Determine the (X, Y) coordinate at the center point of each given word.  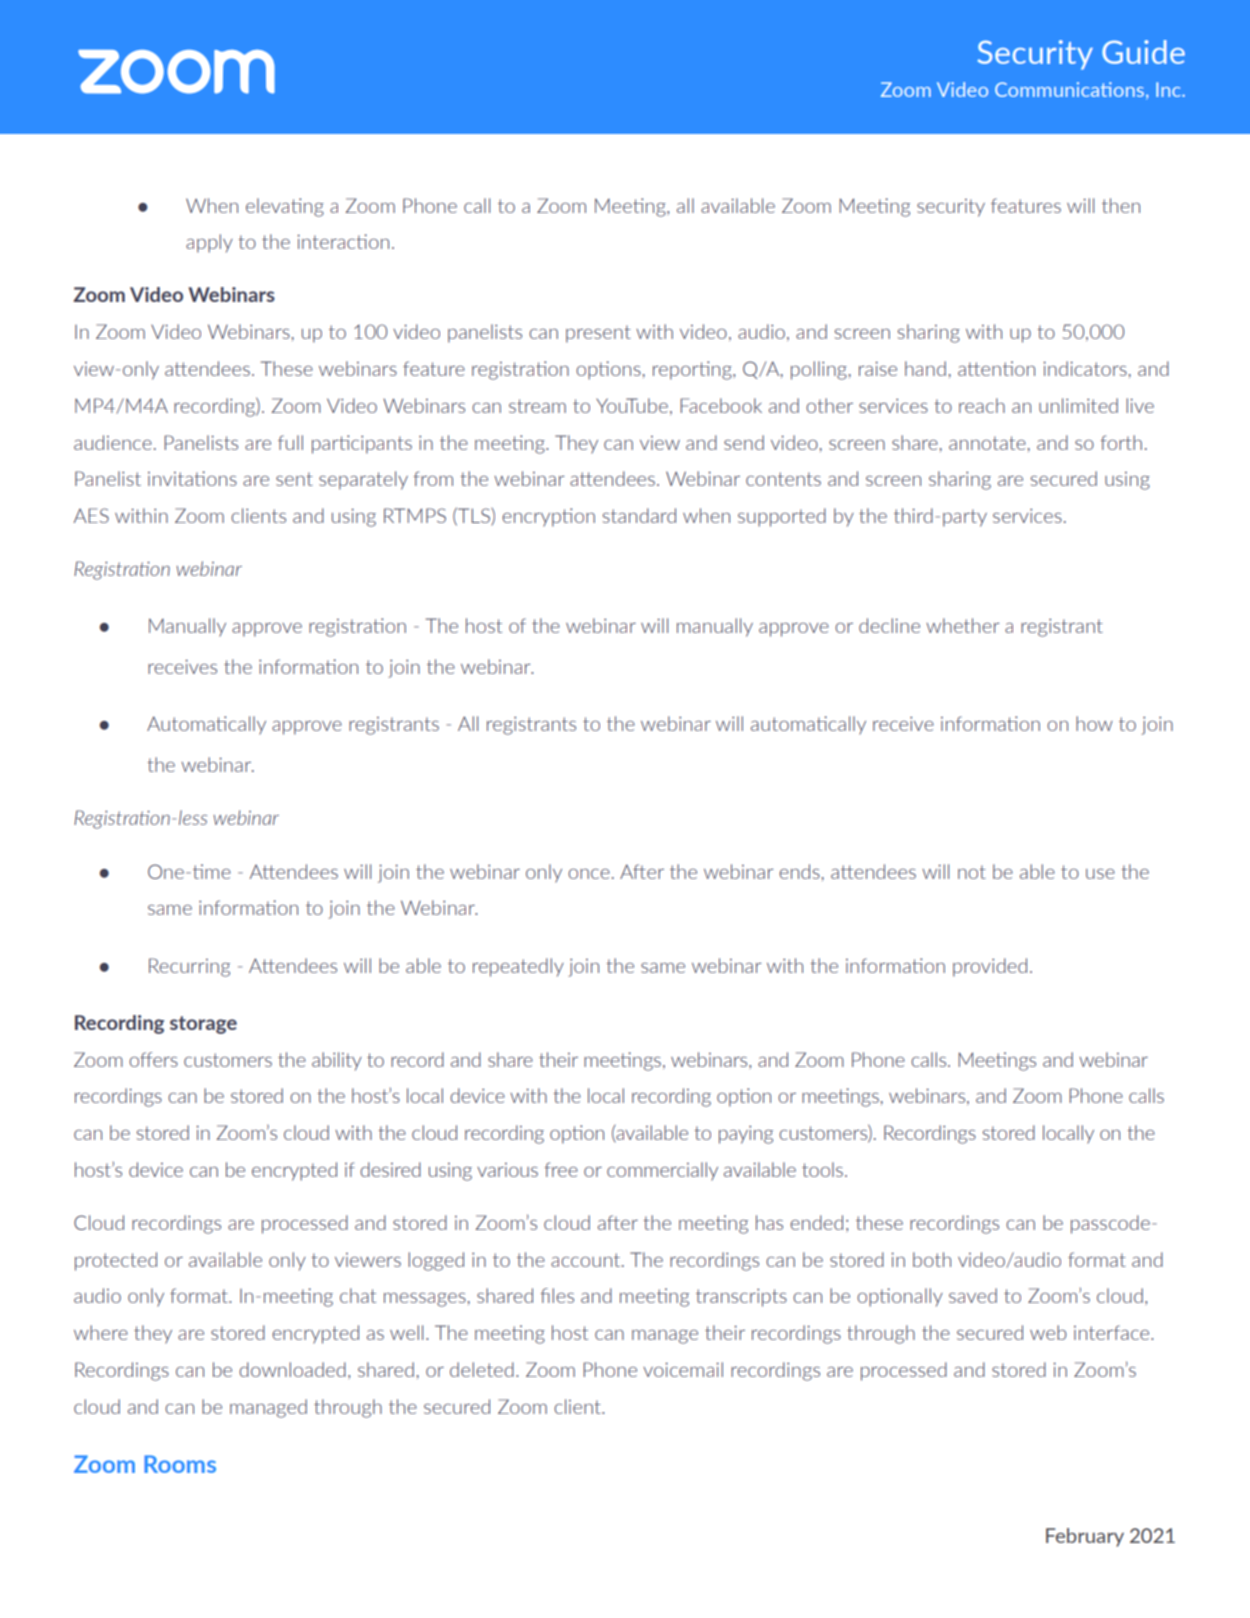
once (589, 874)
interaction (343, 241)
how (1094, 723)
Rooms (180, 1464)
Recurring (189, 967)
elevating (285, 207)
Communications (1069, 89)
